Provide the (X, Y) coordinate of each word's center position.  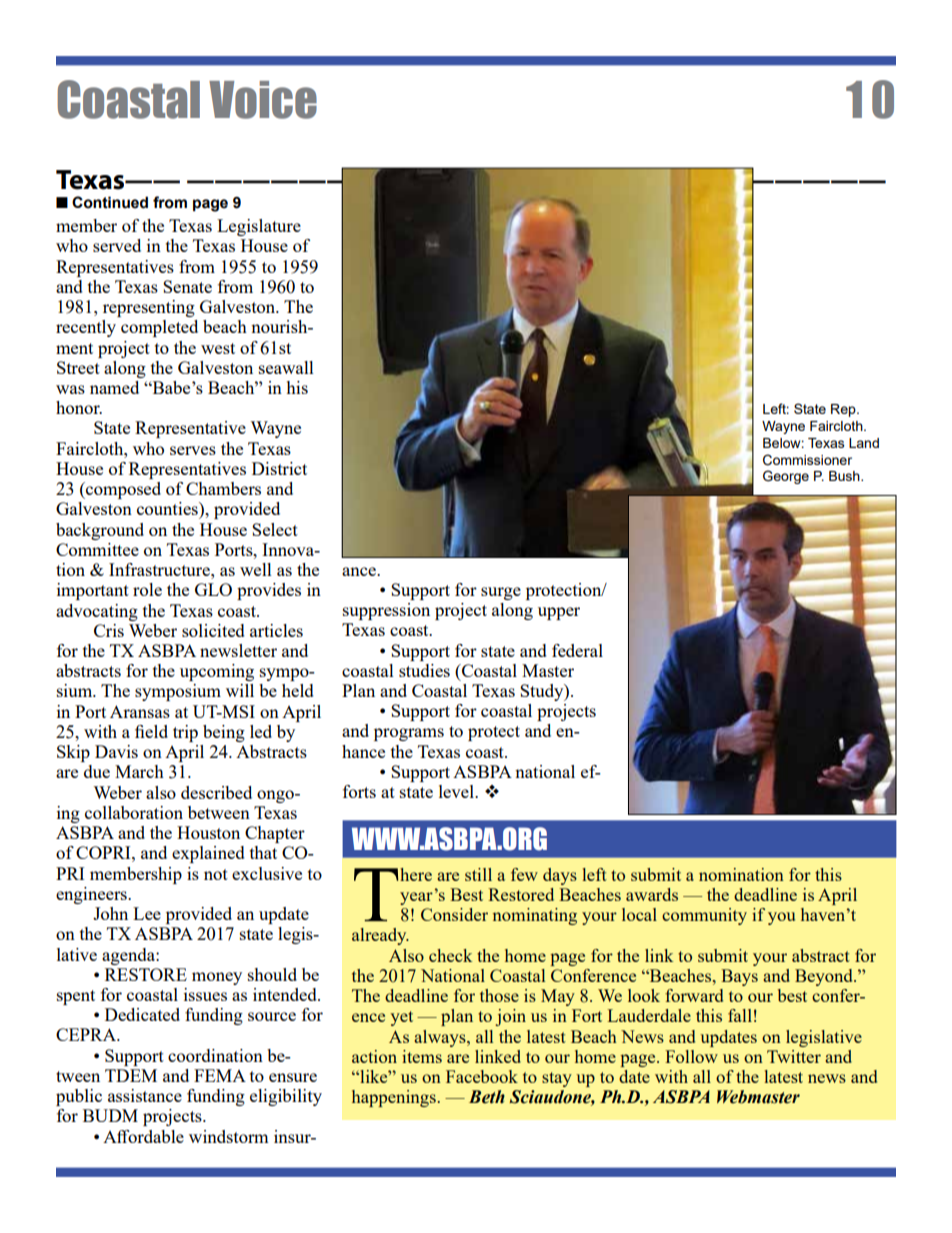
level (457, 791)
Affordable (143, 1136)
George (786, 477)
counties (168, 508)
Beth (487, 1097)
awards (652, 894)
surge (501, 593)
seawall (286, 367)
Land (864, 443)
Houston (208, 832)
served (117, 245)
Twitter (794, 1056)
